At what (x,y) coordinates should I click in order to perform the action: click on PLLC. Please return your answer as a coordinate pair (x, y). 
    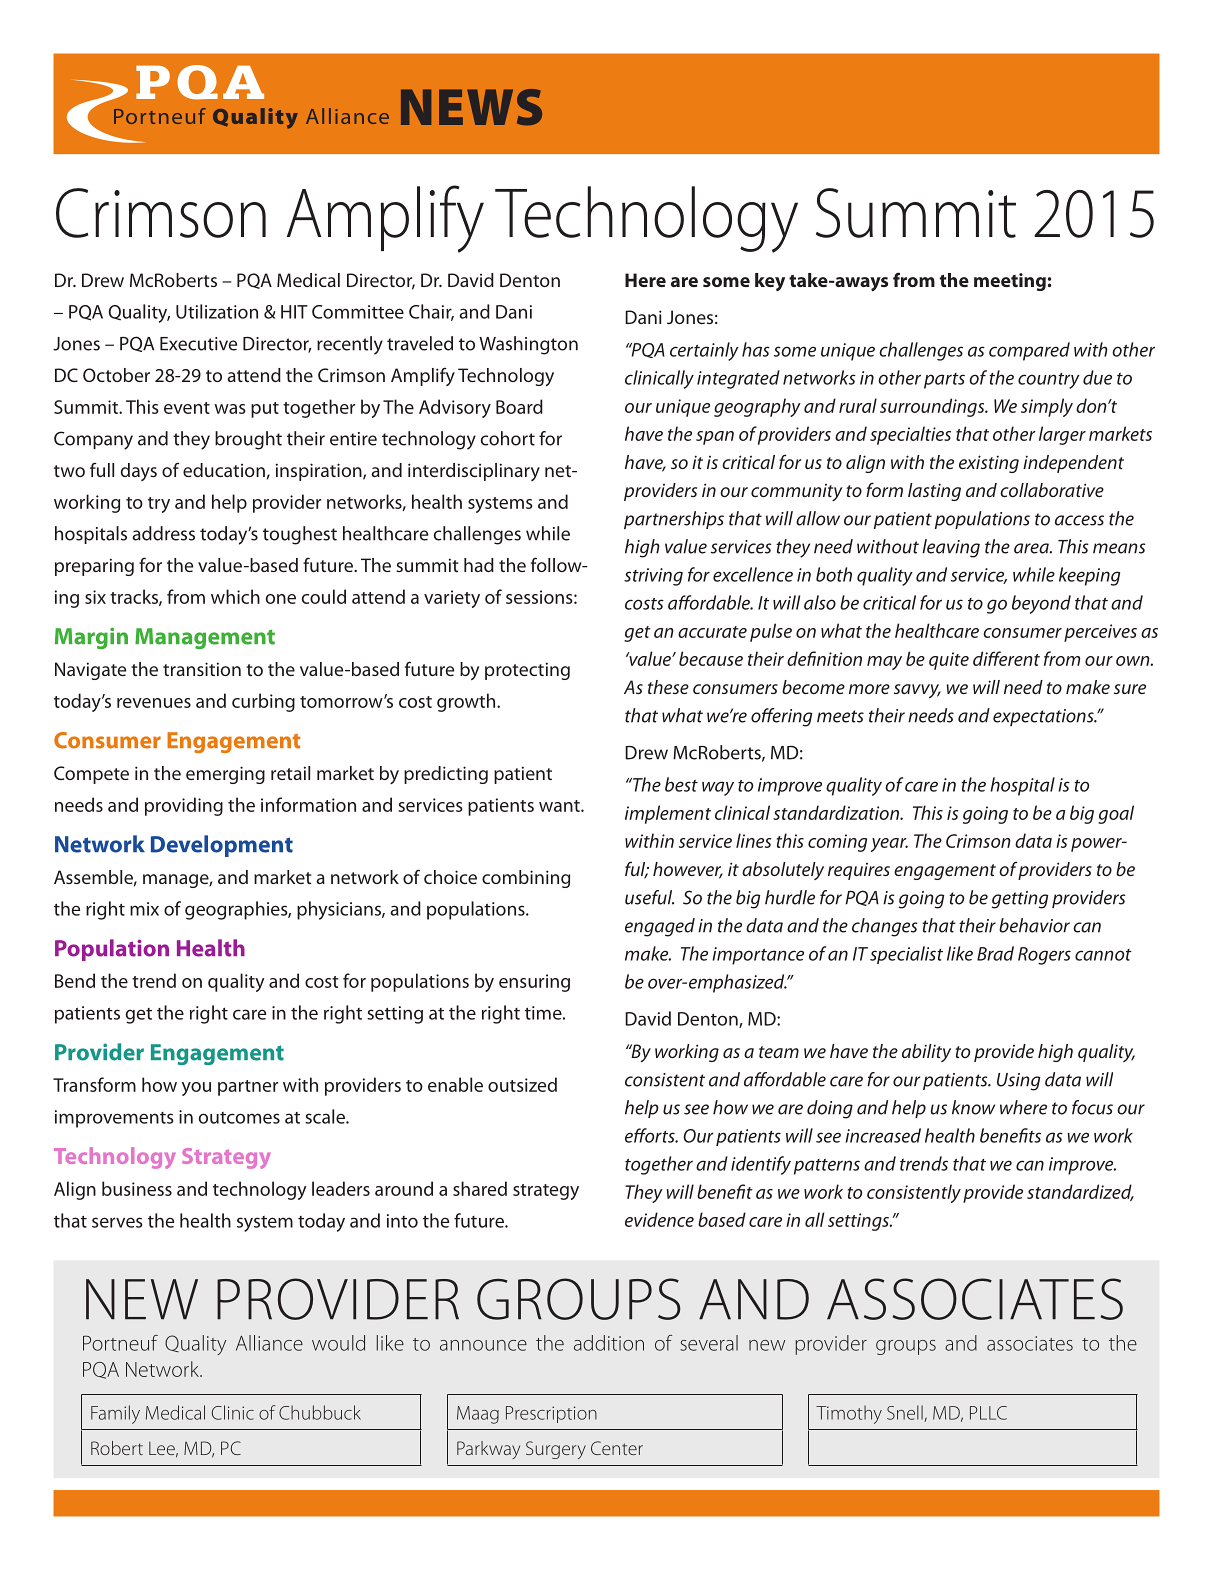
    Looking at the image, I should click on (988, 1413).
